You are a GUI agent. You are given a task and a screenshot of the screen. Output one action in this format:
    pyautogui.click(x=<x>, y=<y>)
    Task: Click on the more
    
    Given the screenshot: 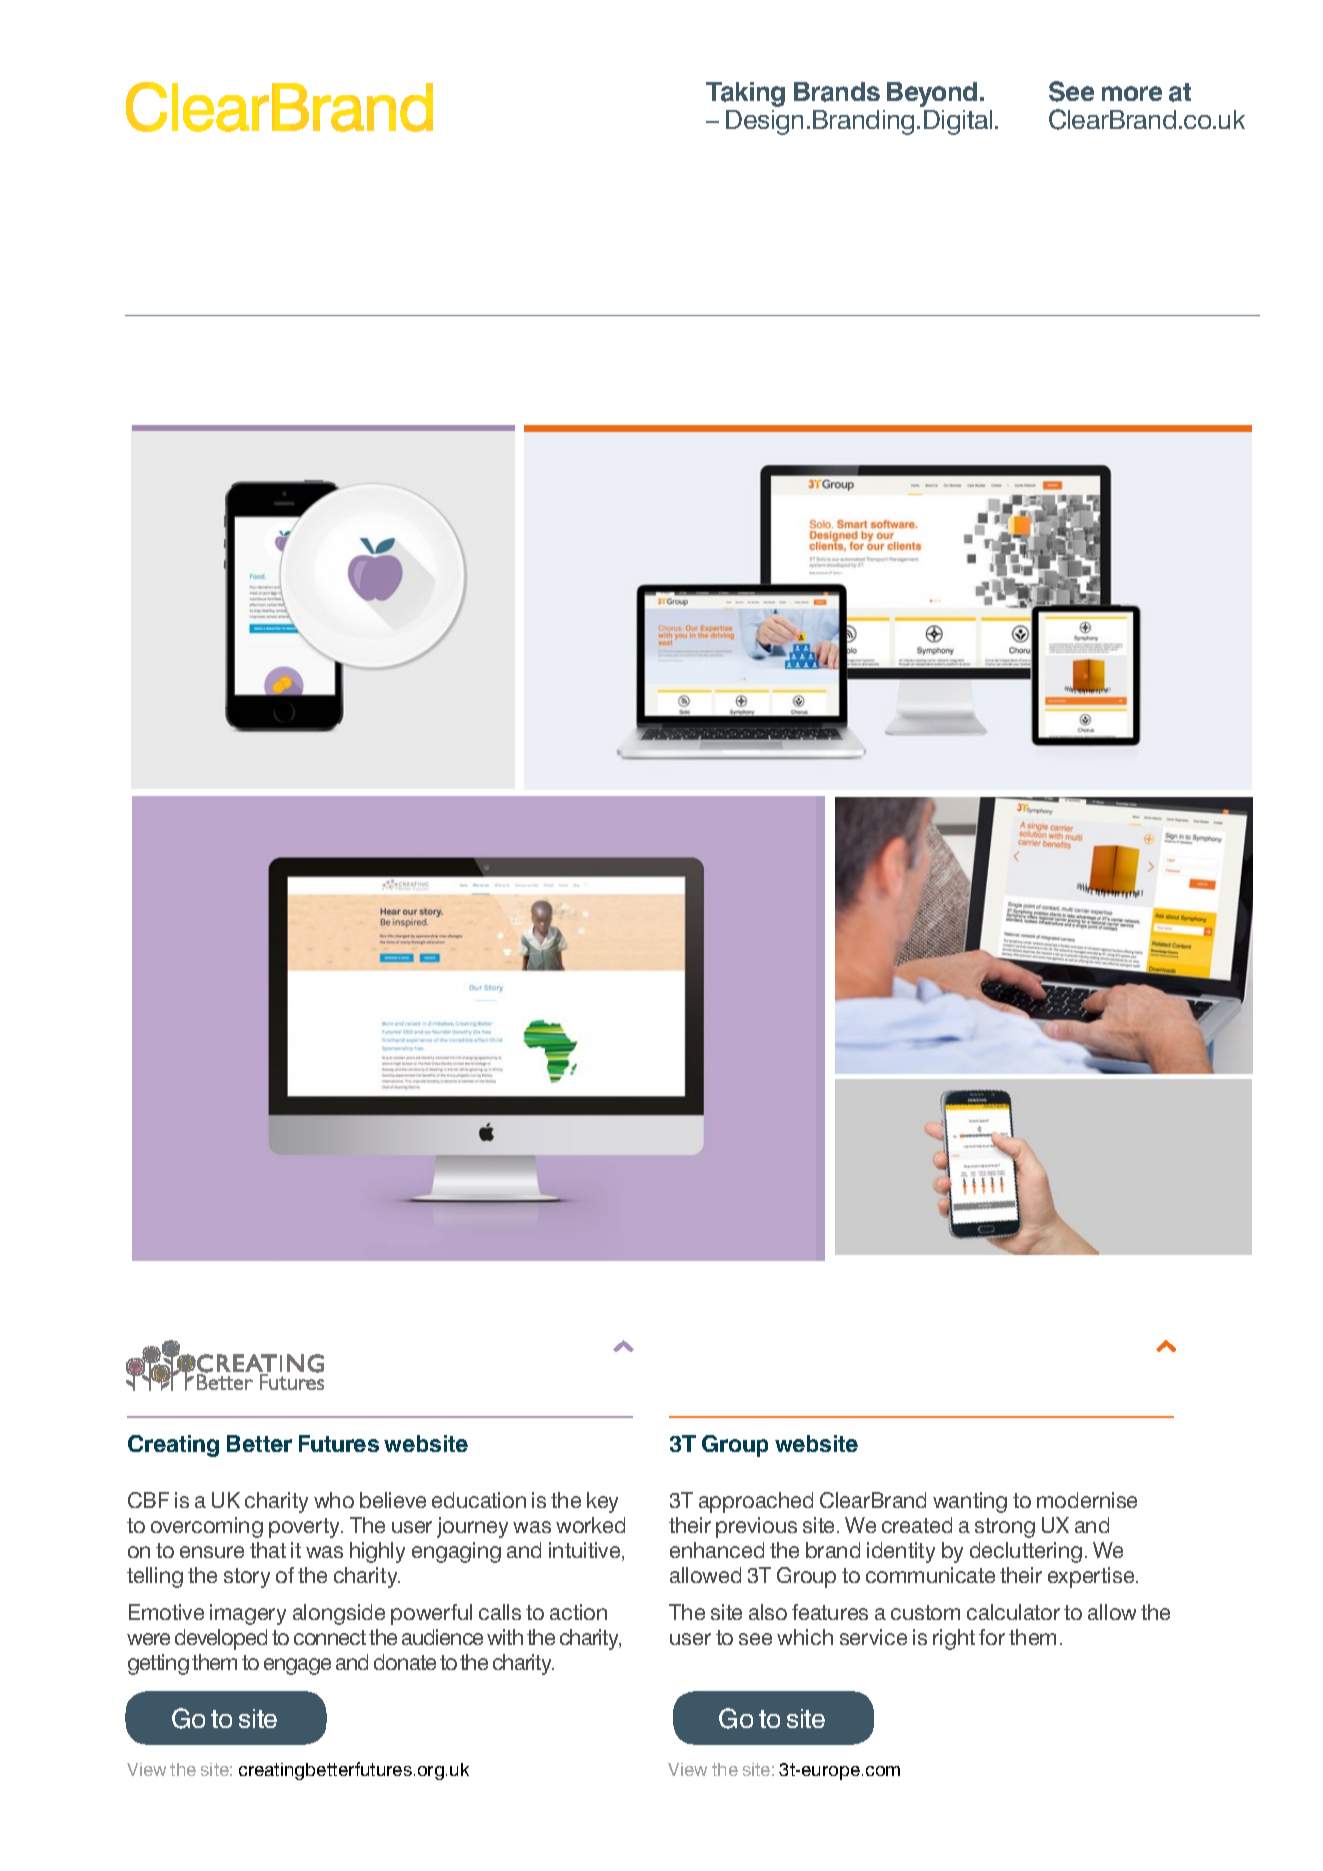 What is the action you would take?
    pyautogui.click(x=1132, y=93)
